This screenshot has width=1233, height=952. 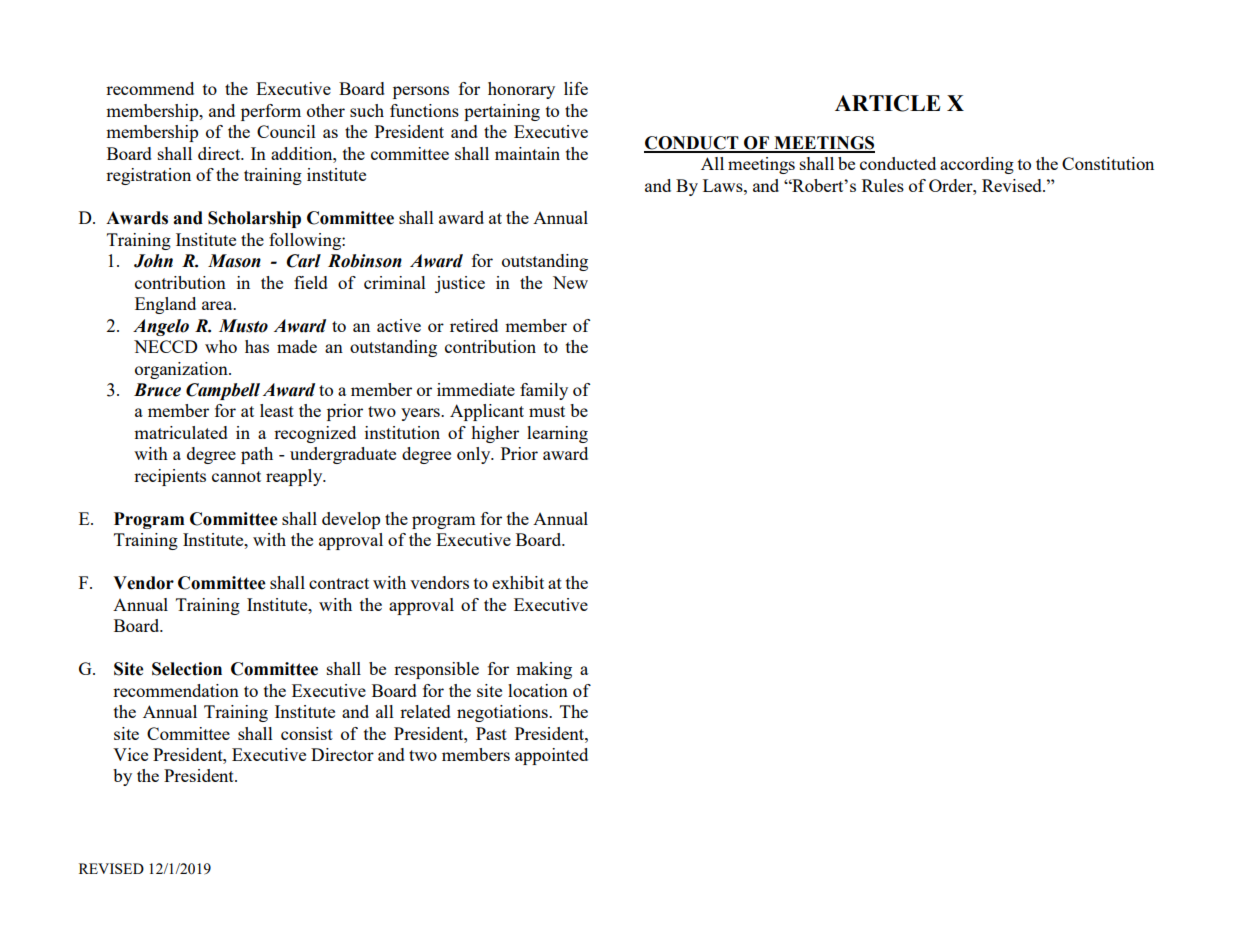 What do you see at coordinates (277, 410) in the screenshot?
I see `least` at bounding box center [277, 410].
